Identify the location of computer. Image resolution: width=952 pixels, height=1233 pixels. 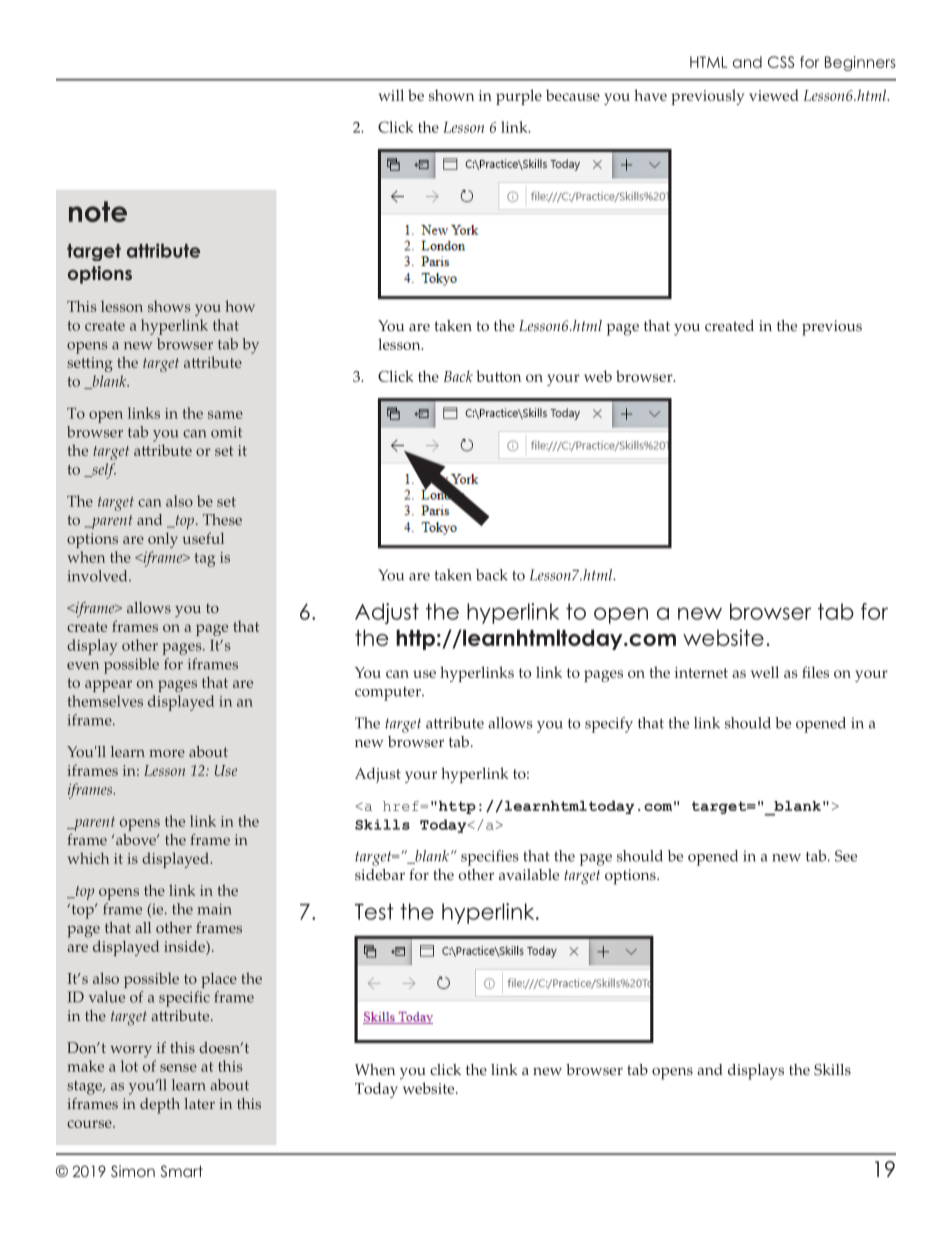
(389, 694).
